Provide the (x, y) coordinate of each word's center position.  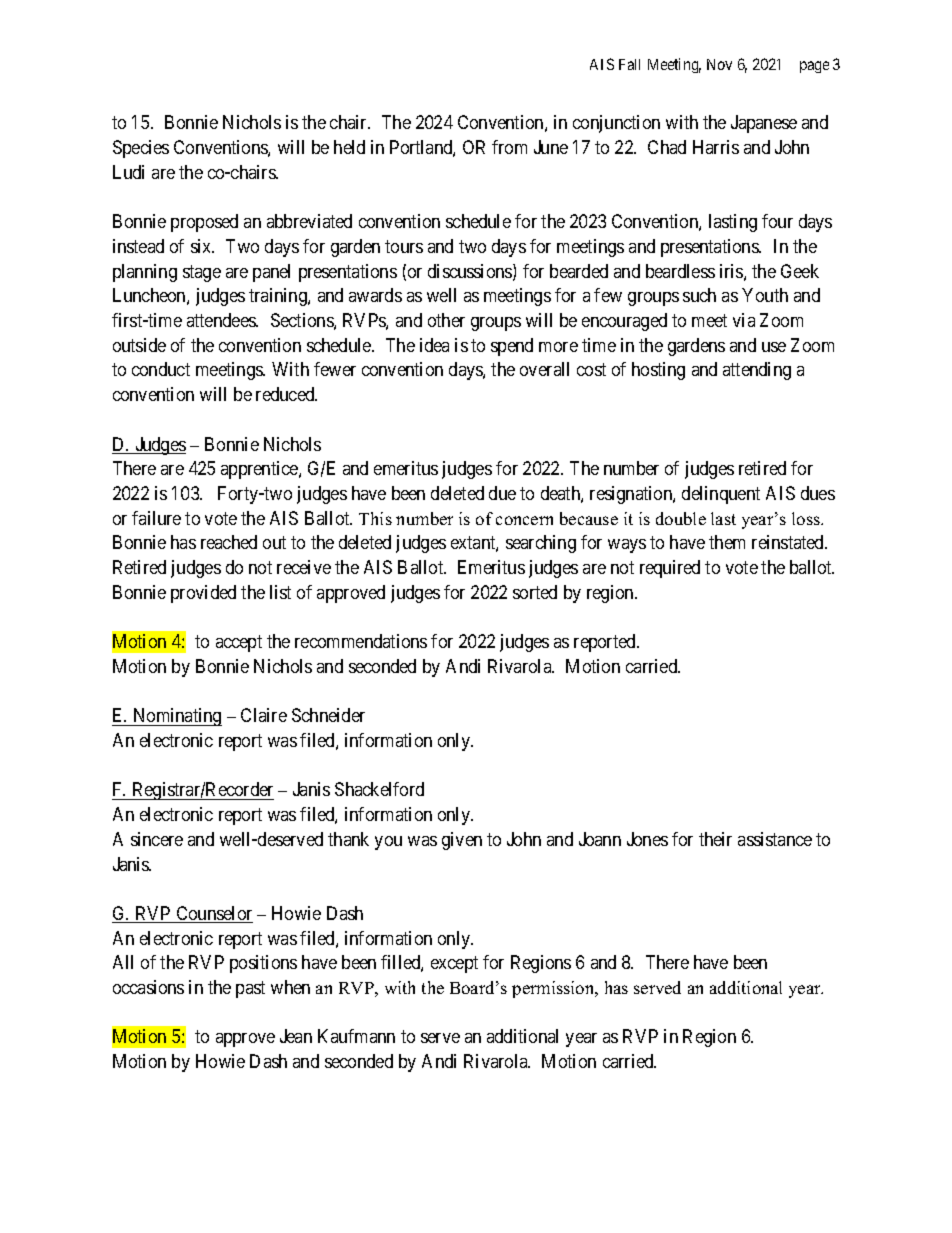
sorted (535, 592)
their (715, 839)
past (250, 989)
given (462, 841)
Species (141, 149)
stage (202, 273)
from (509, 147)
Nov (719, 64)
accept (239, 644)
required (670, 569)
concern (524, 520)
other (446, 320)
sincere (157, 839)
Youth (765, 295)
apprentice (260, 470)
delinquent (721, 495)
